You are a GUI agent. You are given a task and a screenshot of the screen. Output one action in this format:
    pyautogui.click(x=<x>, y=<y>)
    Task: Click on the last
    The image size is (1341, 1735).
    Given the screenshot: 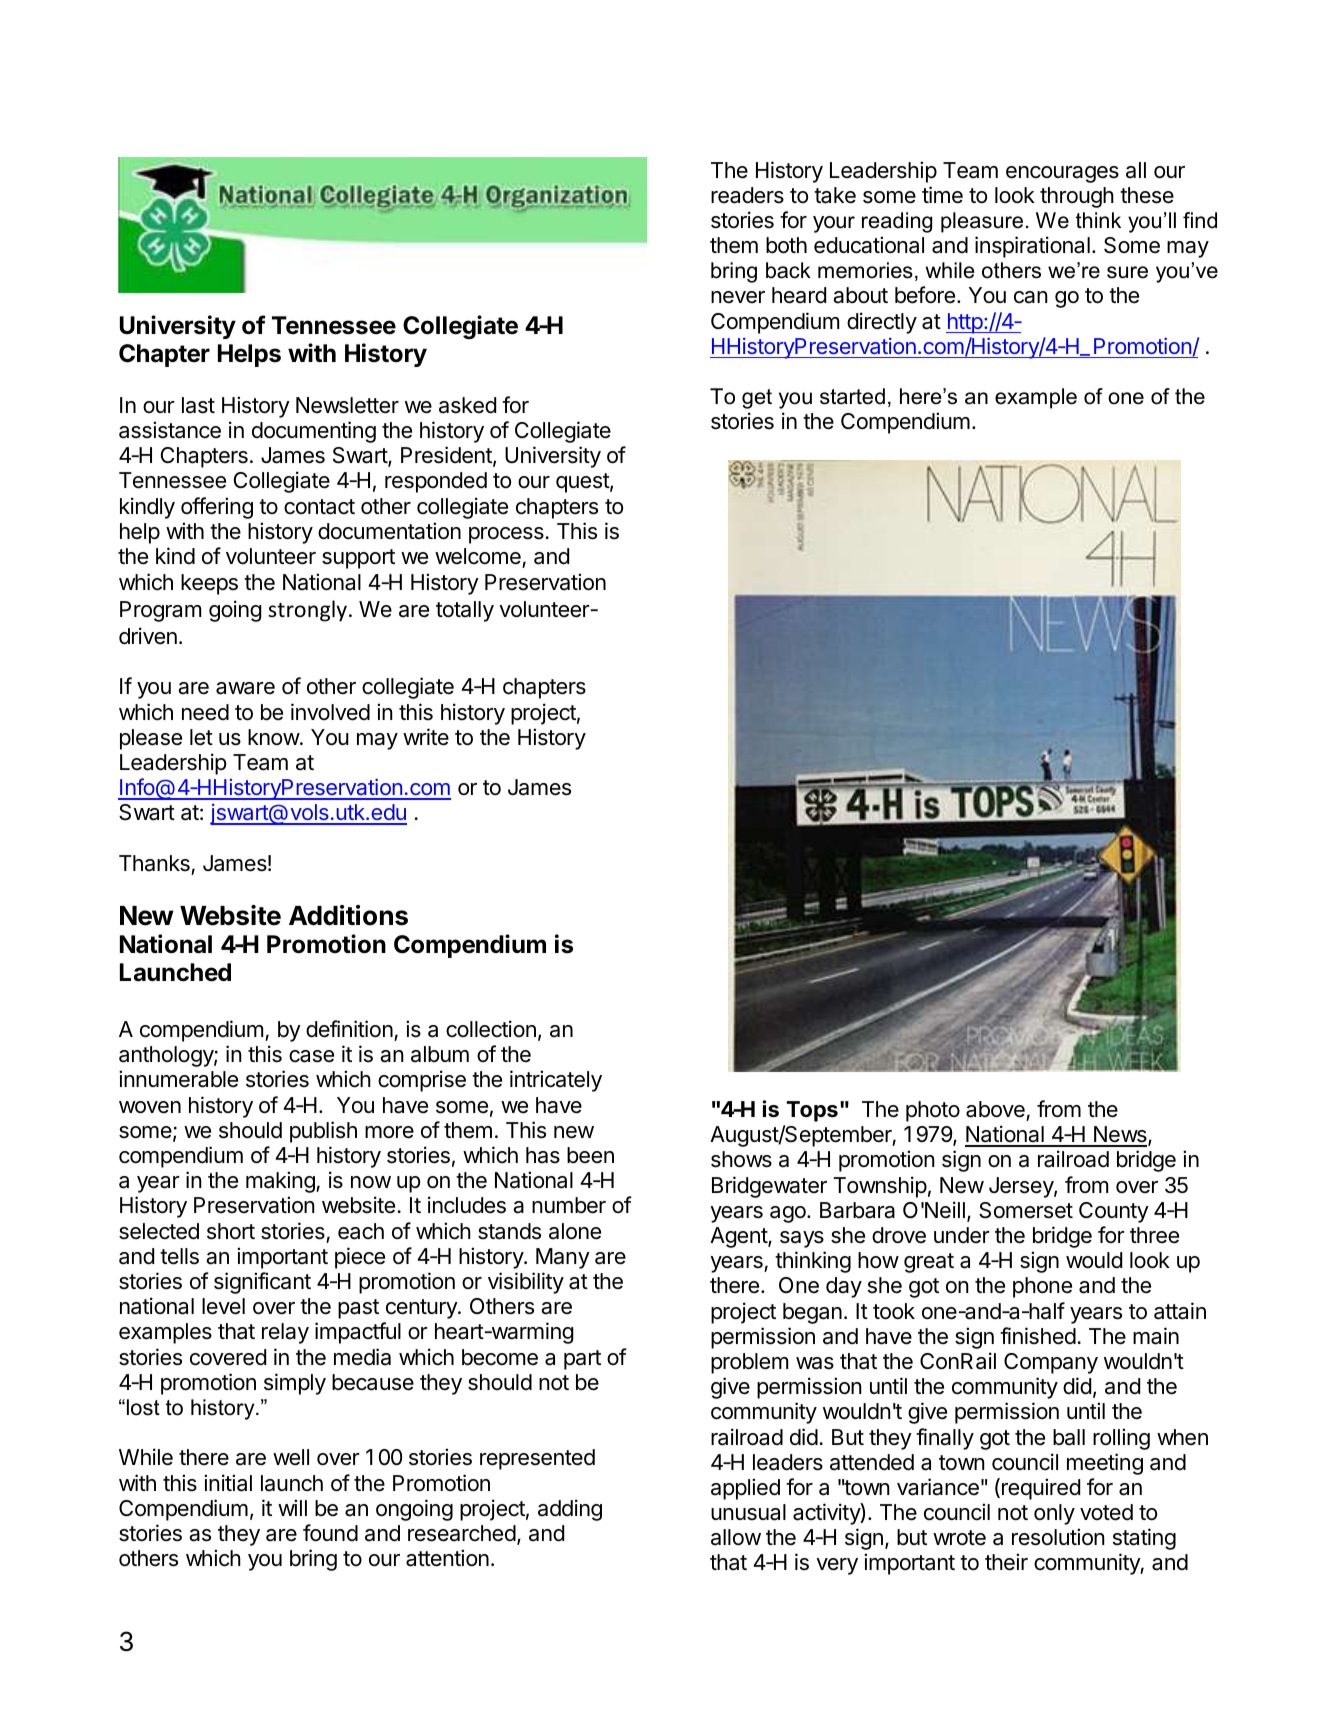 What is the action you would take?
    pyautogui.click(x=198, y=405)
